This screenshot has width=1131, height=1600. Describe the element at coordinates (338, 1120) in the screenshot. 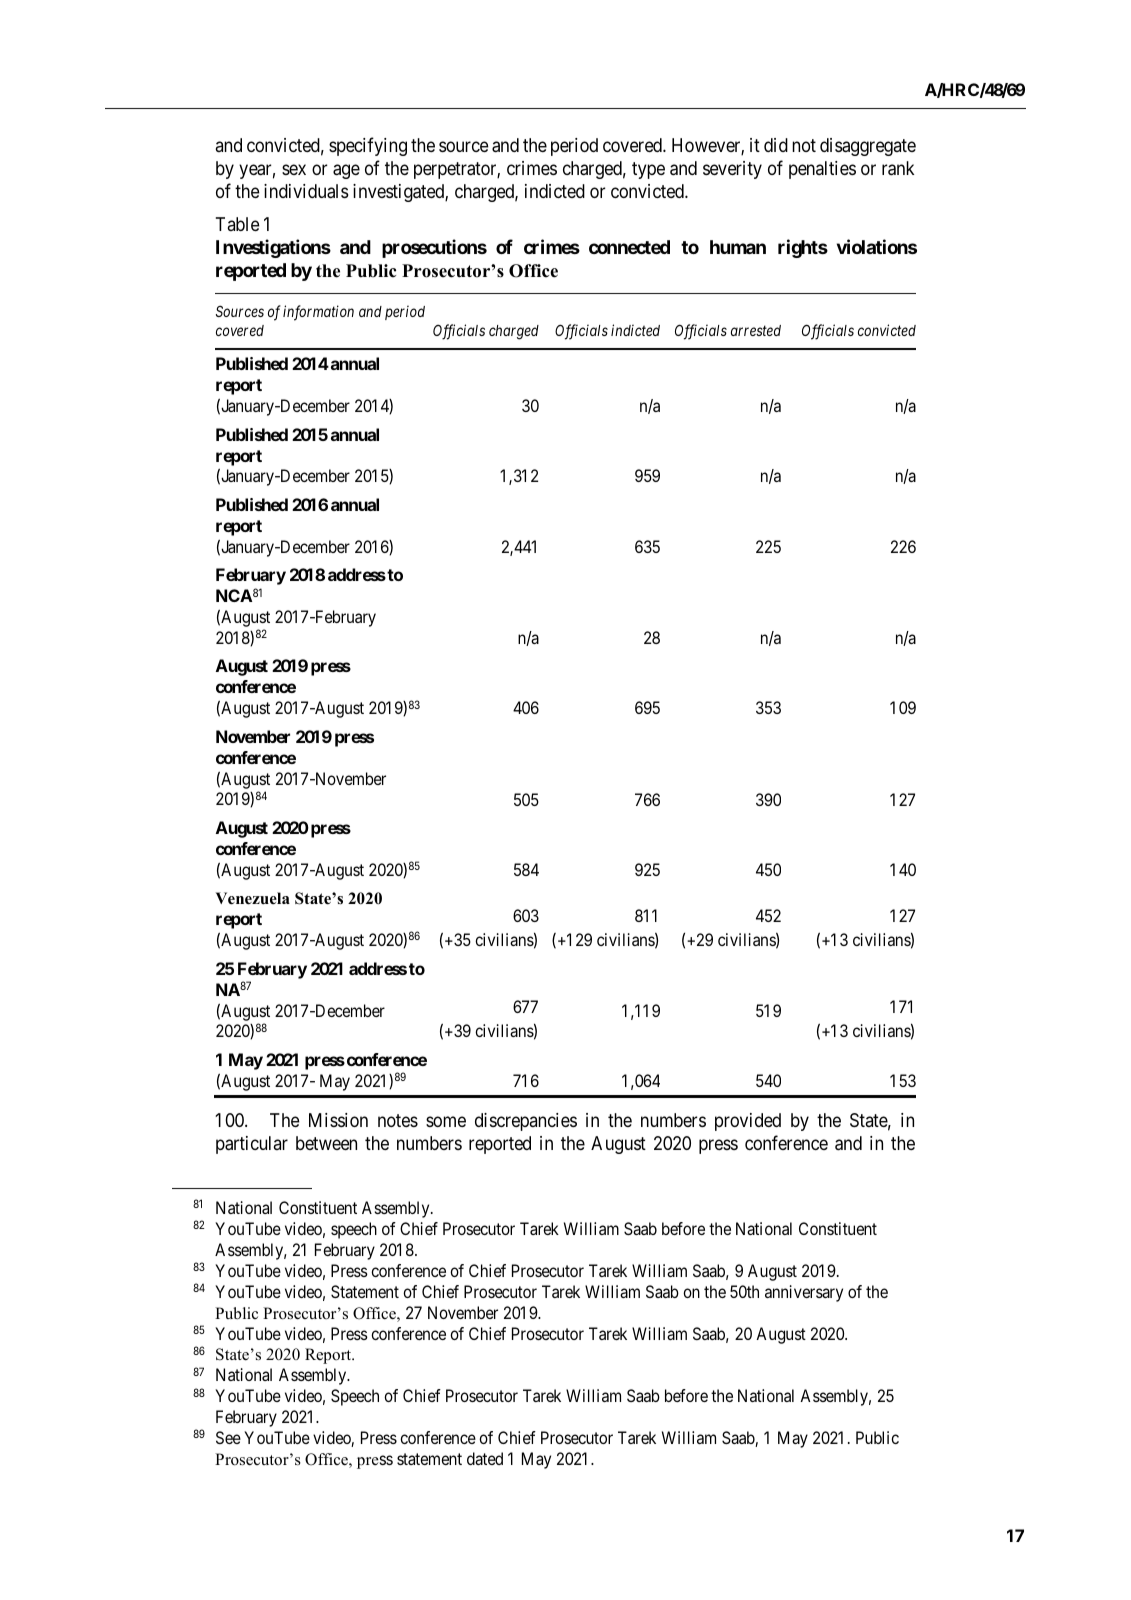

I see `Mission` at that location.
